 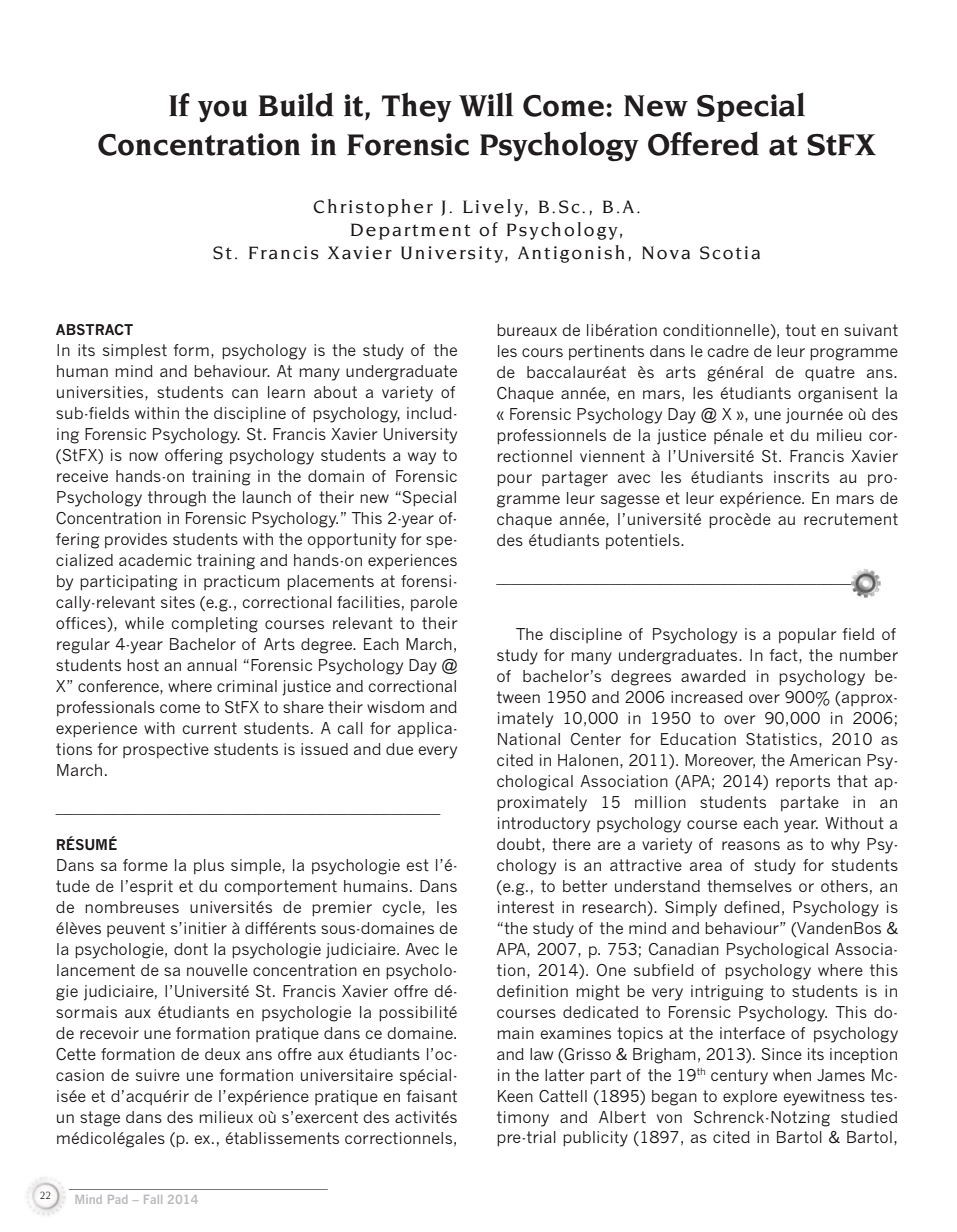 What do you see at coordinates (486, 104) in the page?
I see `Will` at bounding box center [486, 104].
